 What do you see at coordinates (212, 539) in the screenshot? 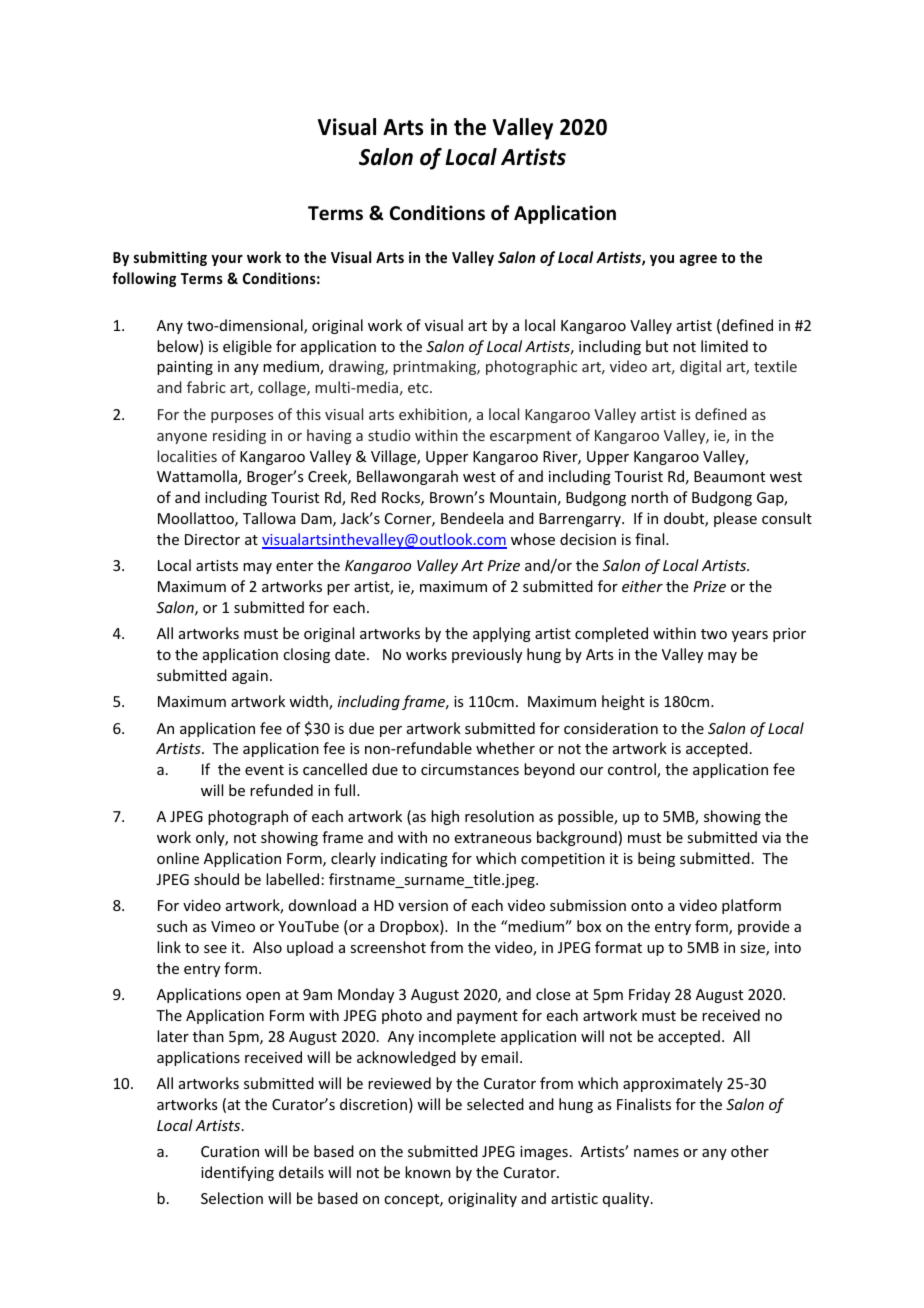
I see `Director` at bounding box center [212, 539].
